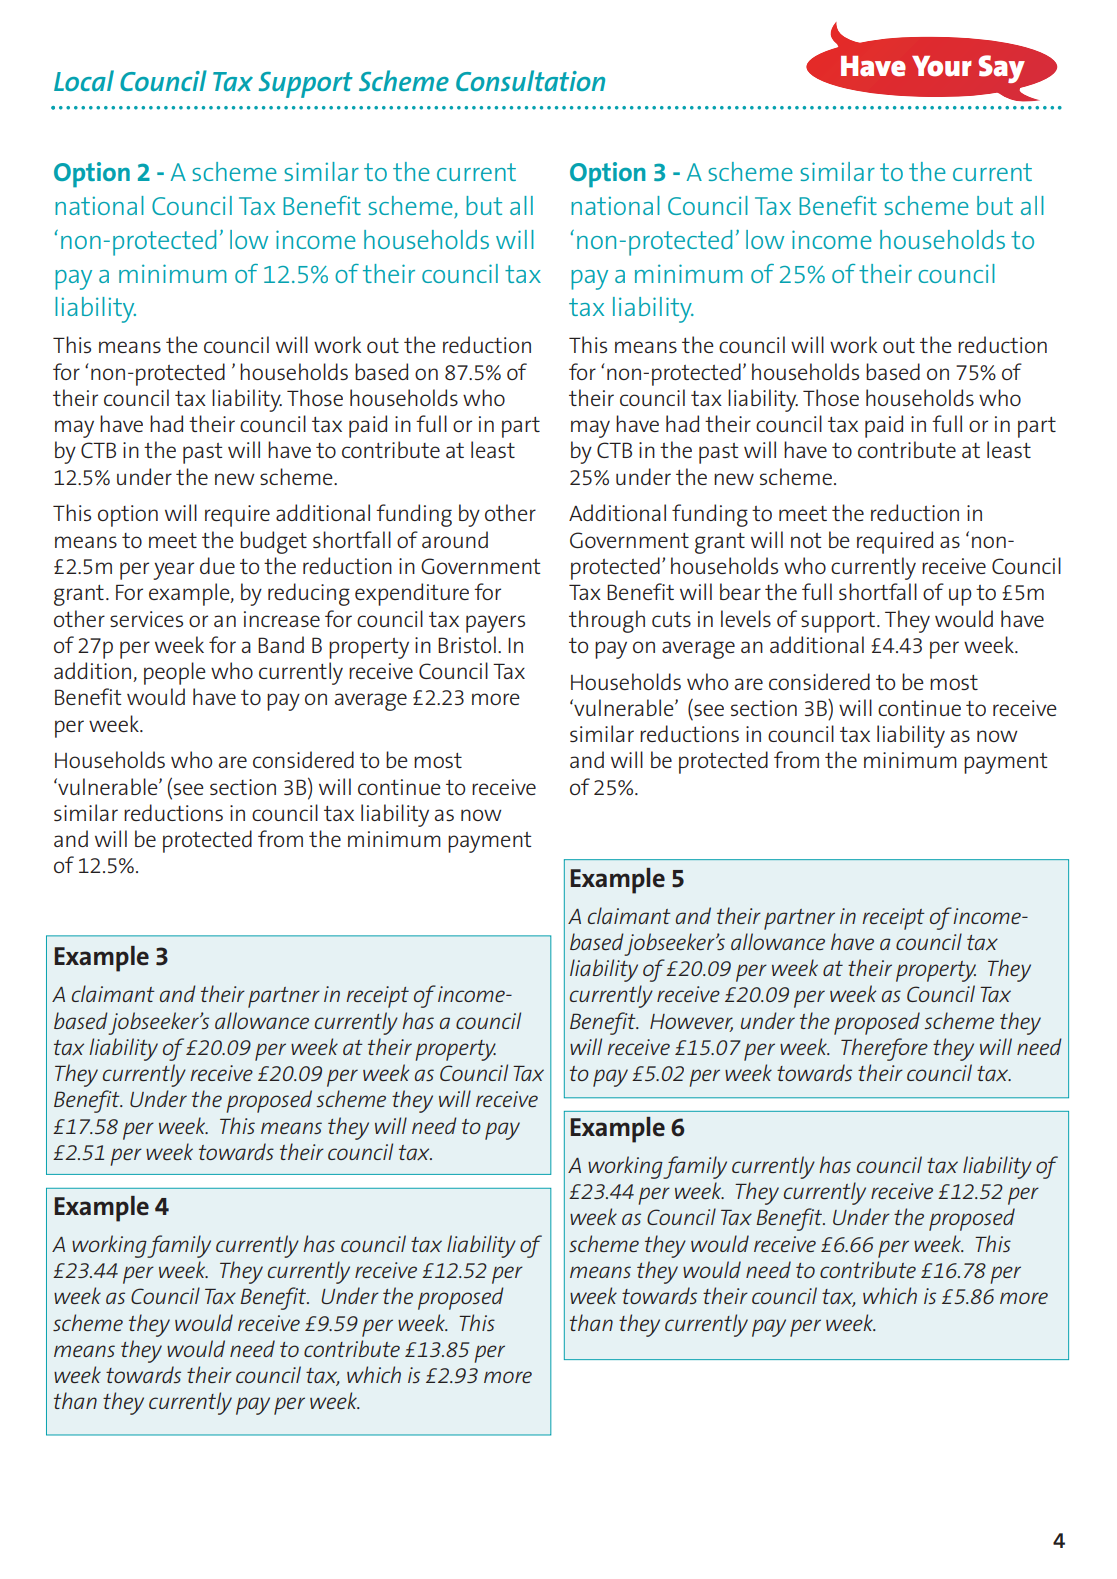 The width and height of the image is (1117, 1579). What do you see at coordinates (806, 540) in the image?
I see `not` at bounding box center [806, 540].
